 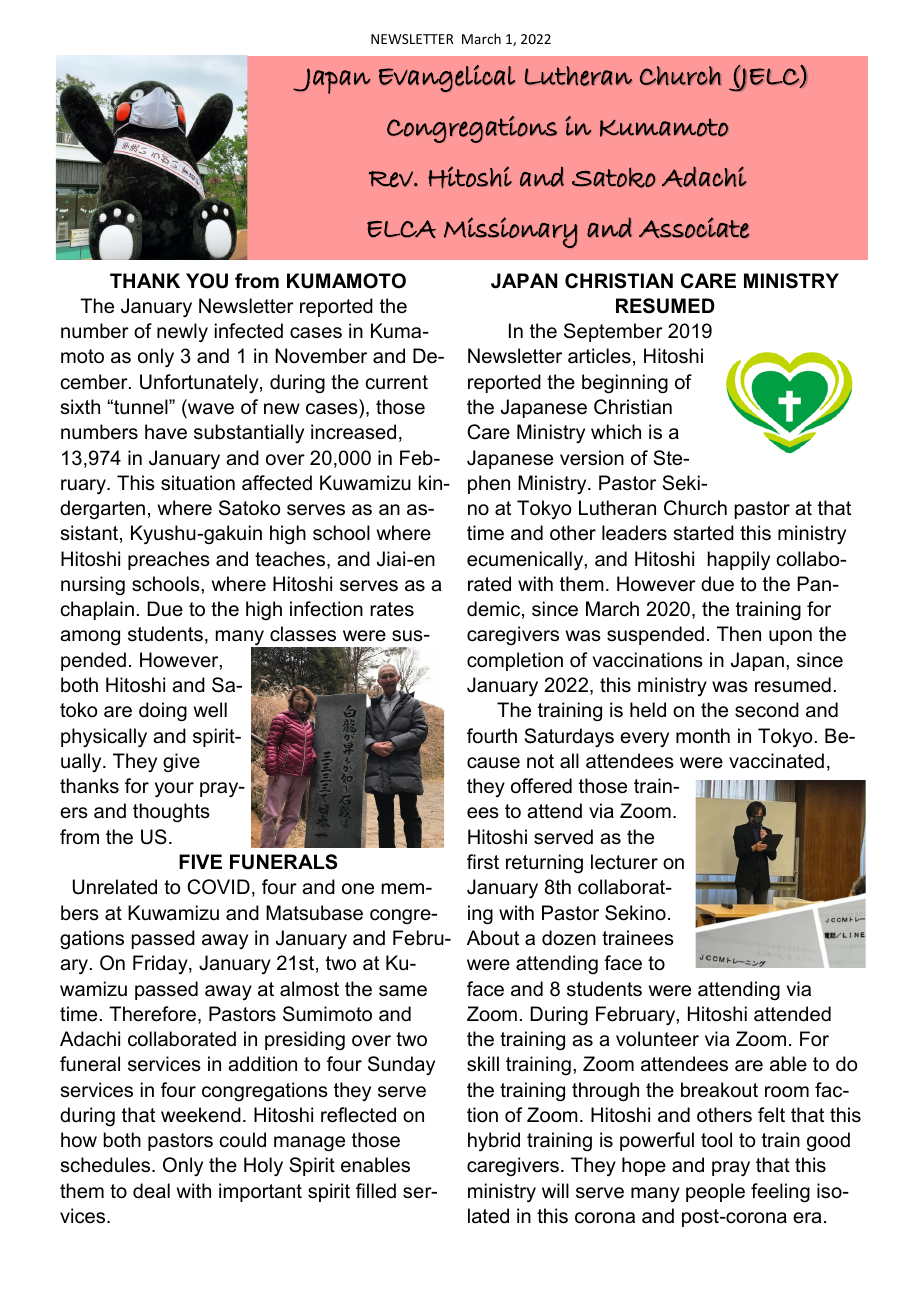 What do you see at coordinates (151, 1191) in the screenshot?
I see `deal` at bounding box center [151, 1191].
